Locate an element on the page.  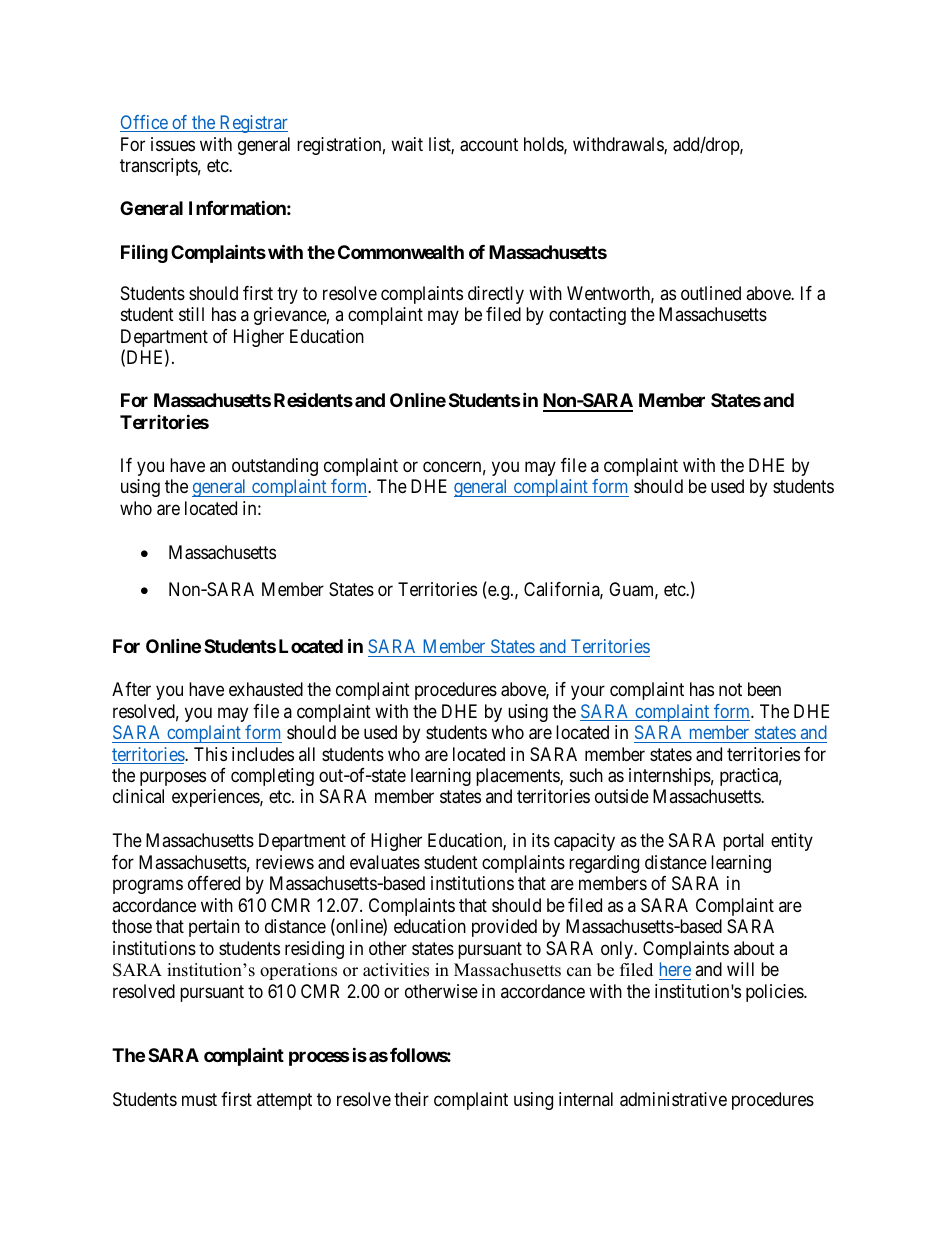
offered is located at coordinates (214, 883).
